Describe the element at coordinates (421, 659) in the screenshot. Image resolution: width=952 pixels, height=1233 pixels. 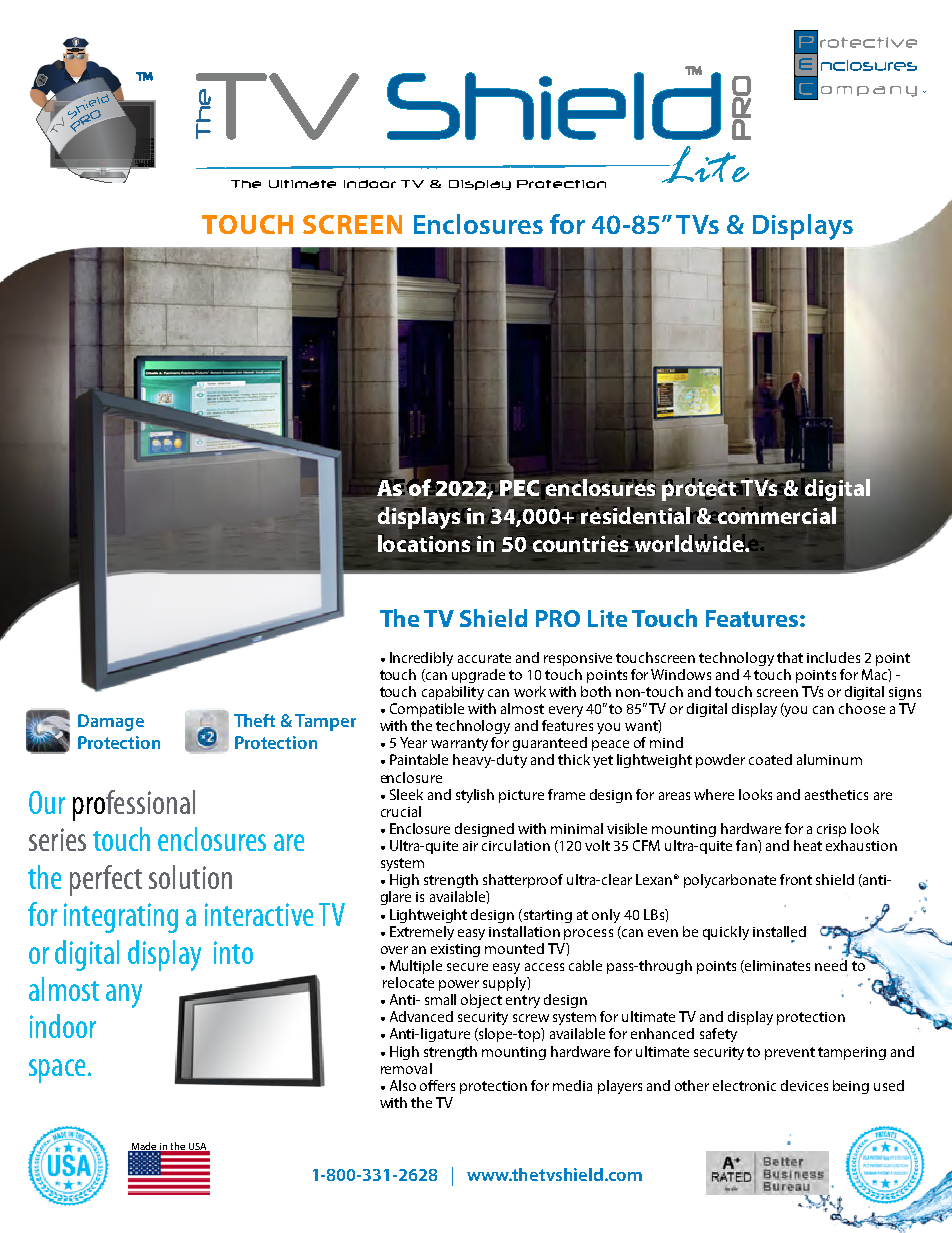
I see `Incredibly` at that location.
